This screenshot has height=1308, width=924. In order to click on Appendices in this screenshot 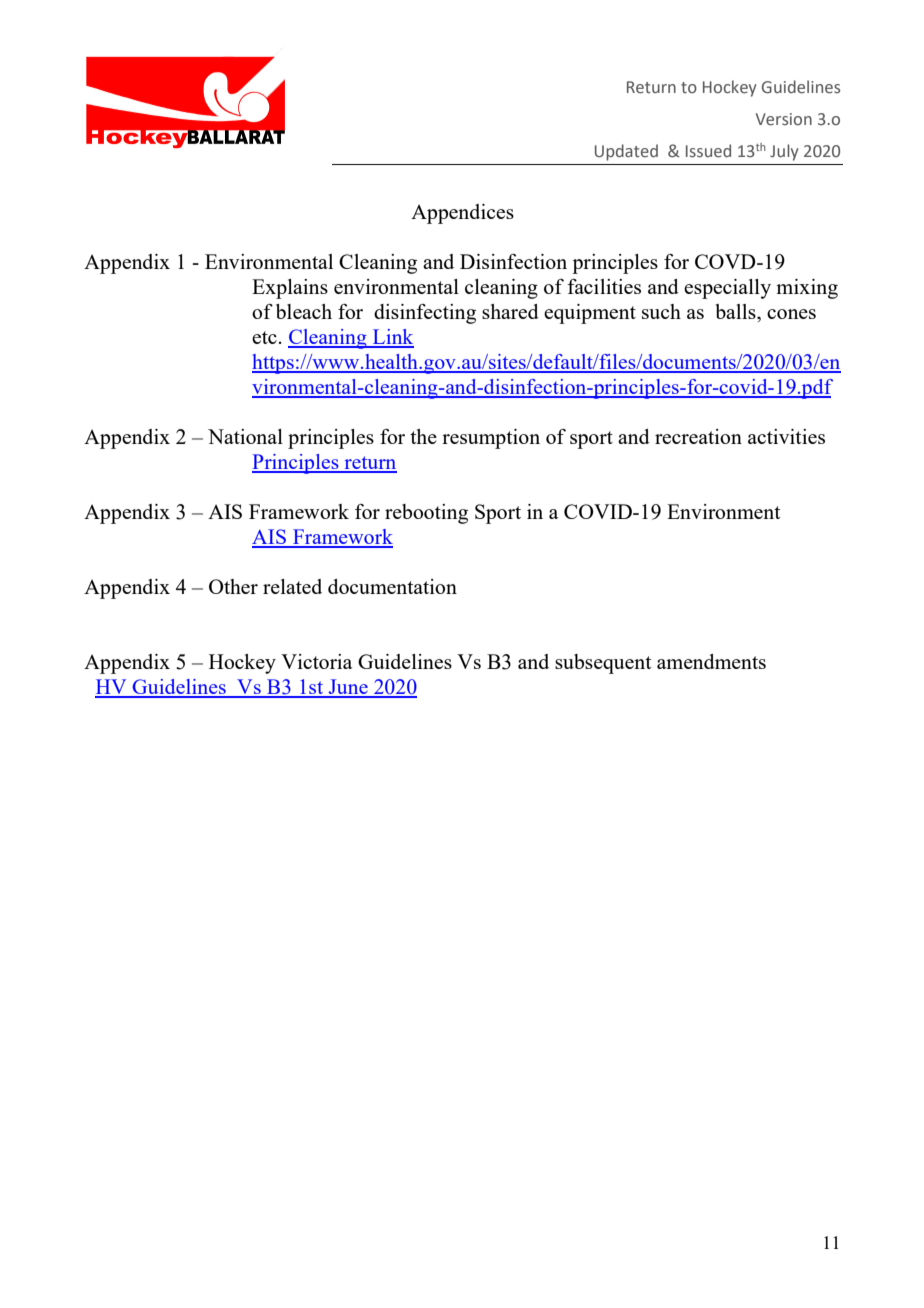, I will do `click(462, 214)`.
